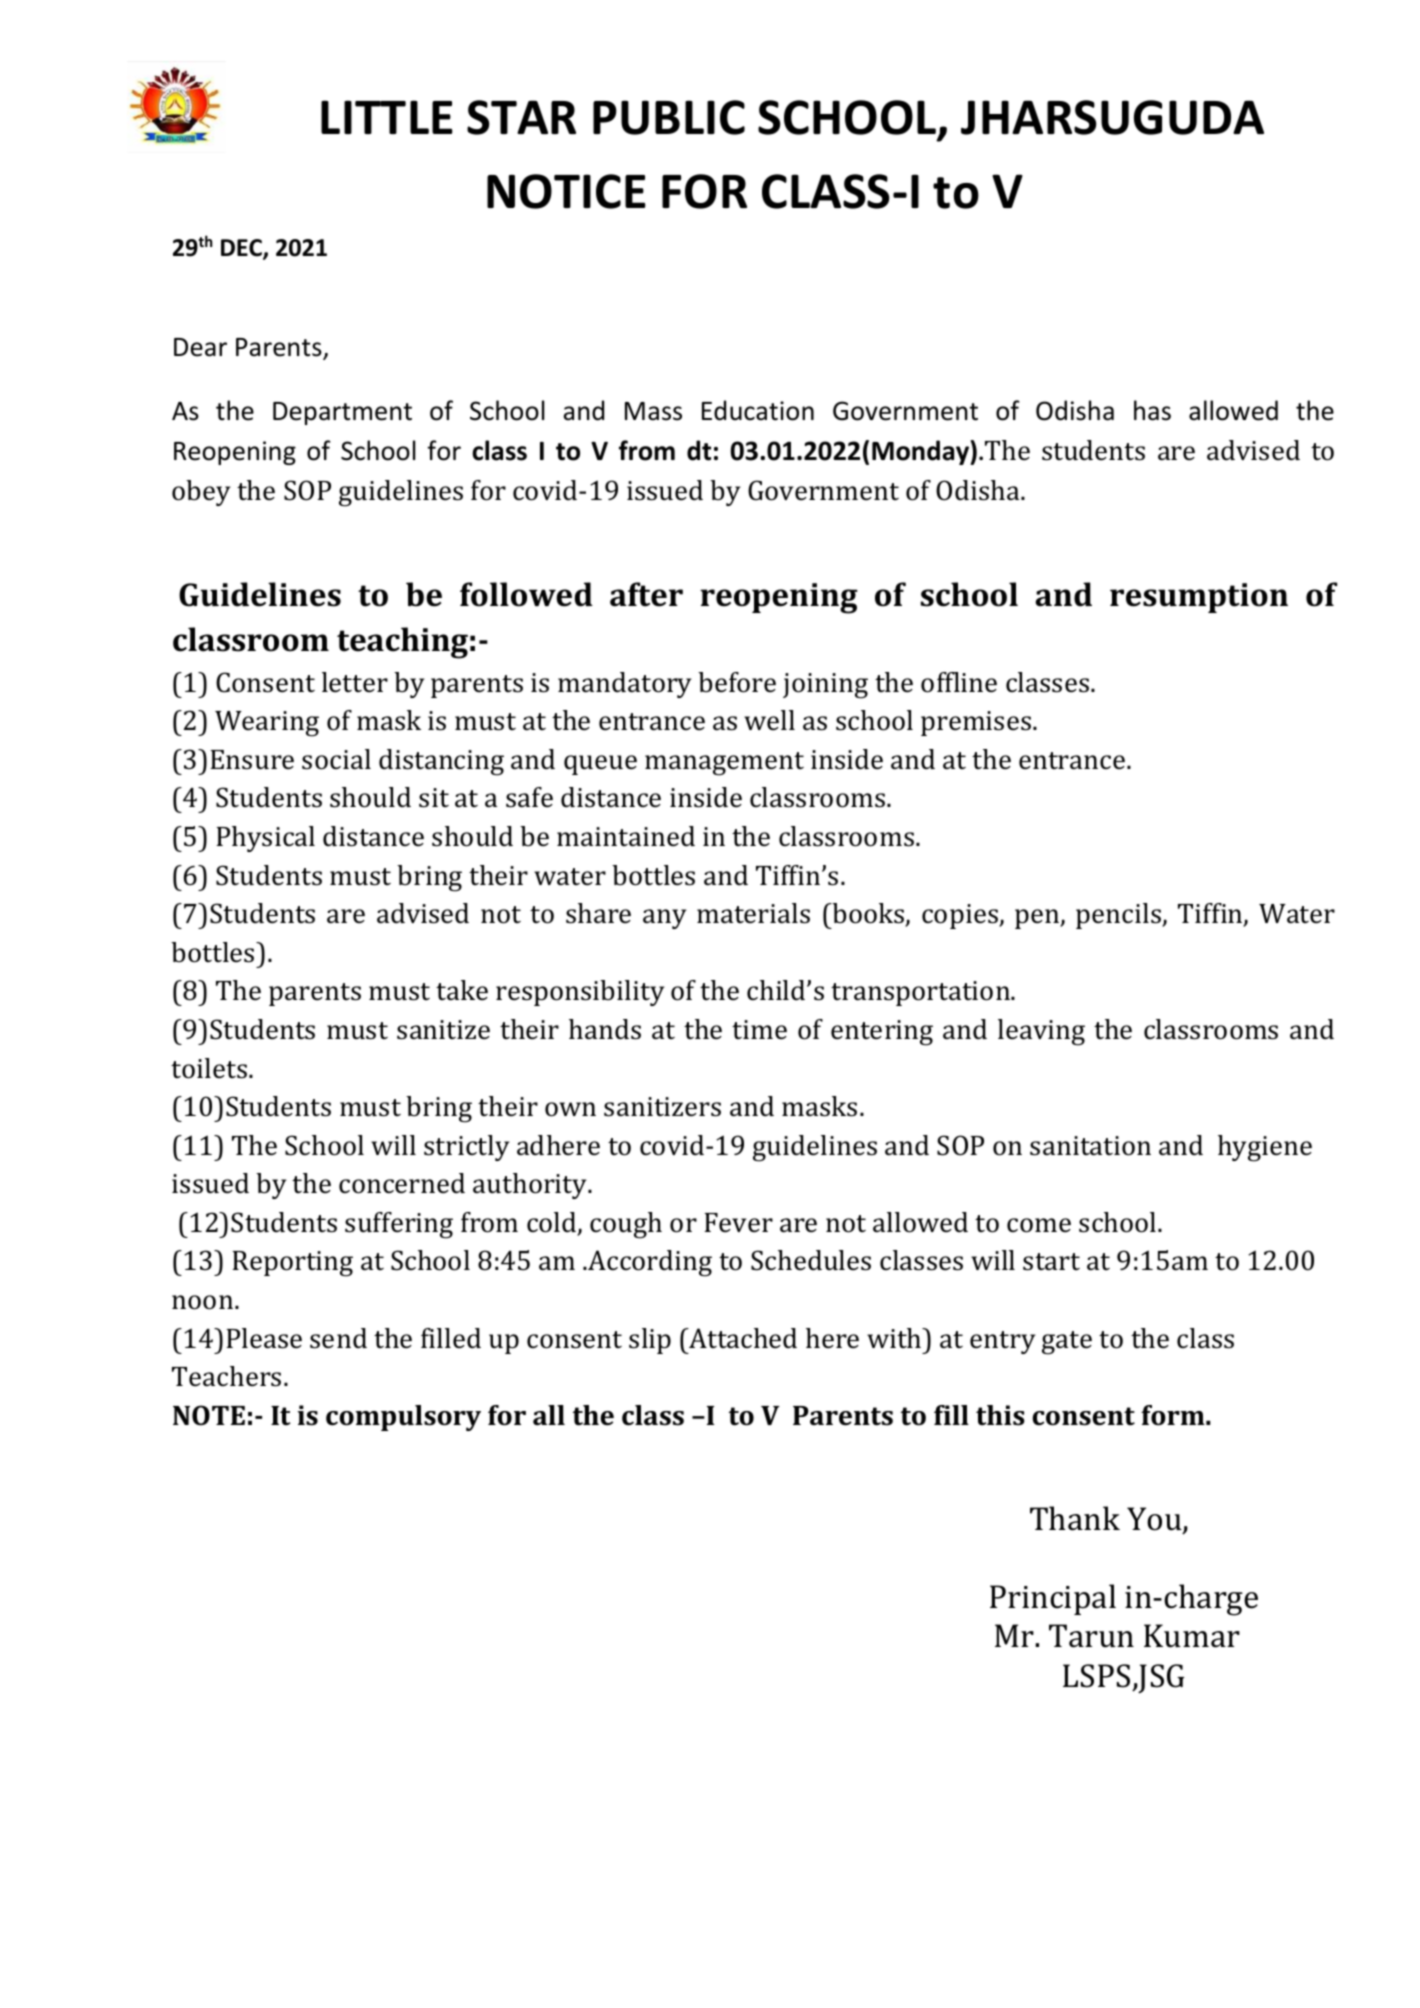 This document has width=1420, height=2008. I want to click on compulsory, so click(403, 1418).
